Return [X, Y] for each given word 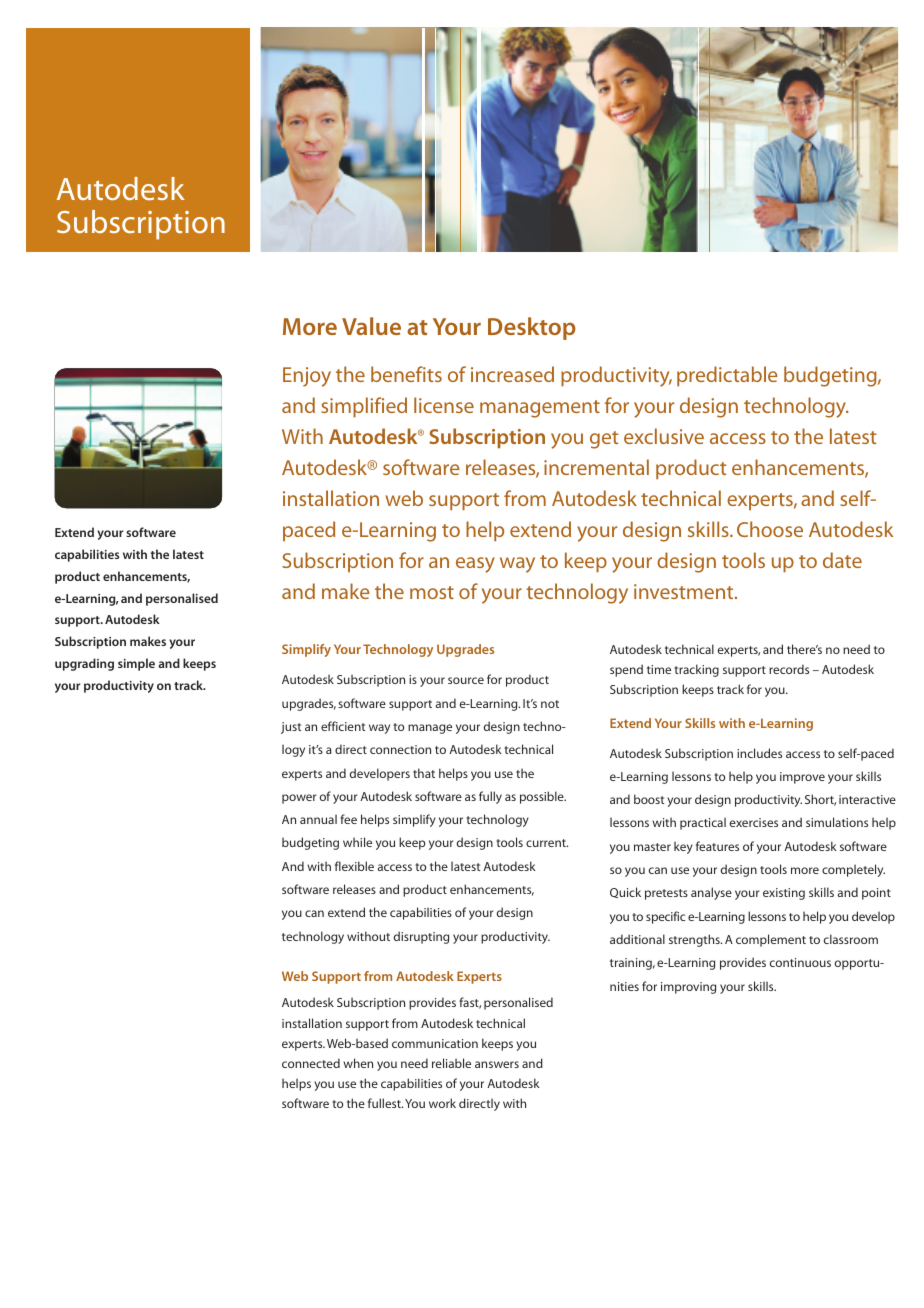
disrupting [421, 937]
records [789, 669]
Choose [770, 529]
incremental [596, 467]
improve [802, 778]
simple [136, 664]
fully [490, 797]
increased [512, 374]
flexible [354, 866]
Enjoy [307, 377]
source [466, 680]
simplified [364, 407]
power [299, 799]
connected [311, 1063]
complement [771, 940]
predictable [727, 376]
